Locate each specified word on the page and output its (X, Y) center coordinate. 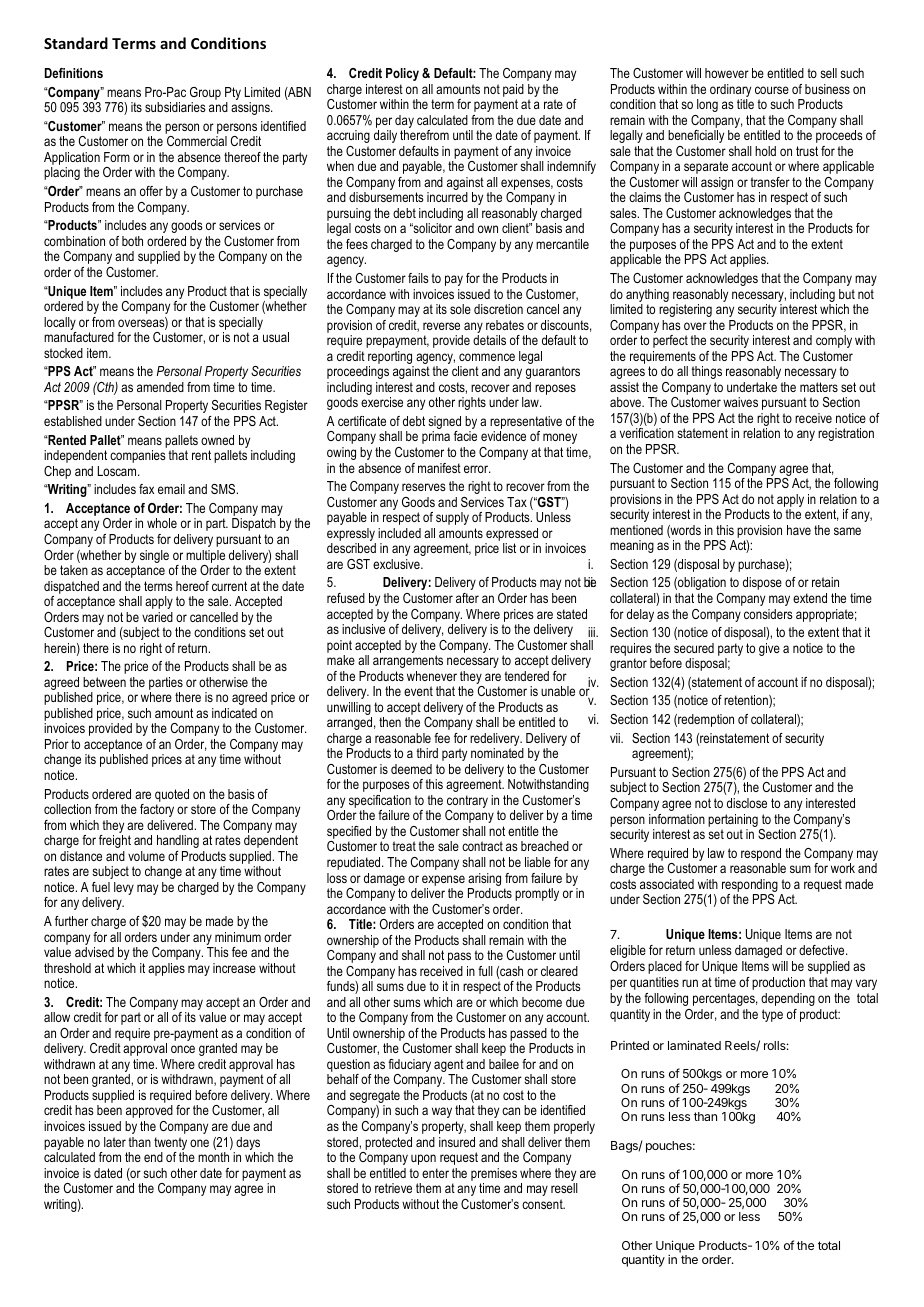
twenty (170, 1143)
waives (740, 402)
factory (157, 810)
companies (138, 456)
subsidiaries (175, 107)
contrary (467, 803)
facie (465, 436)
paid (513, 90)
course (772, 90)
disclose (747, 803)
